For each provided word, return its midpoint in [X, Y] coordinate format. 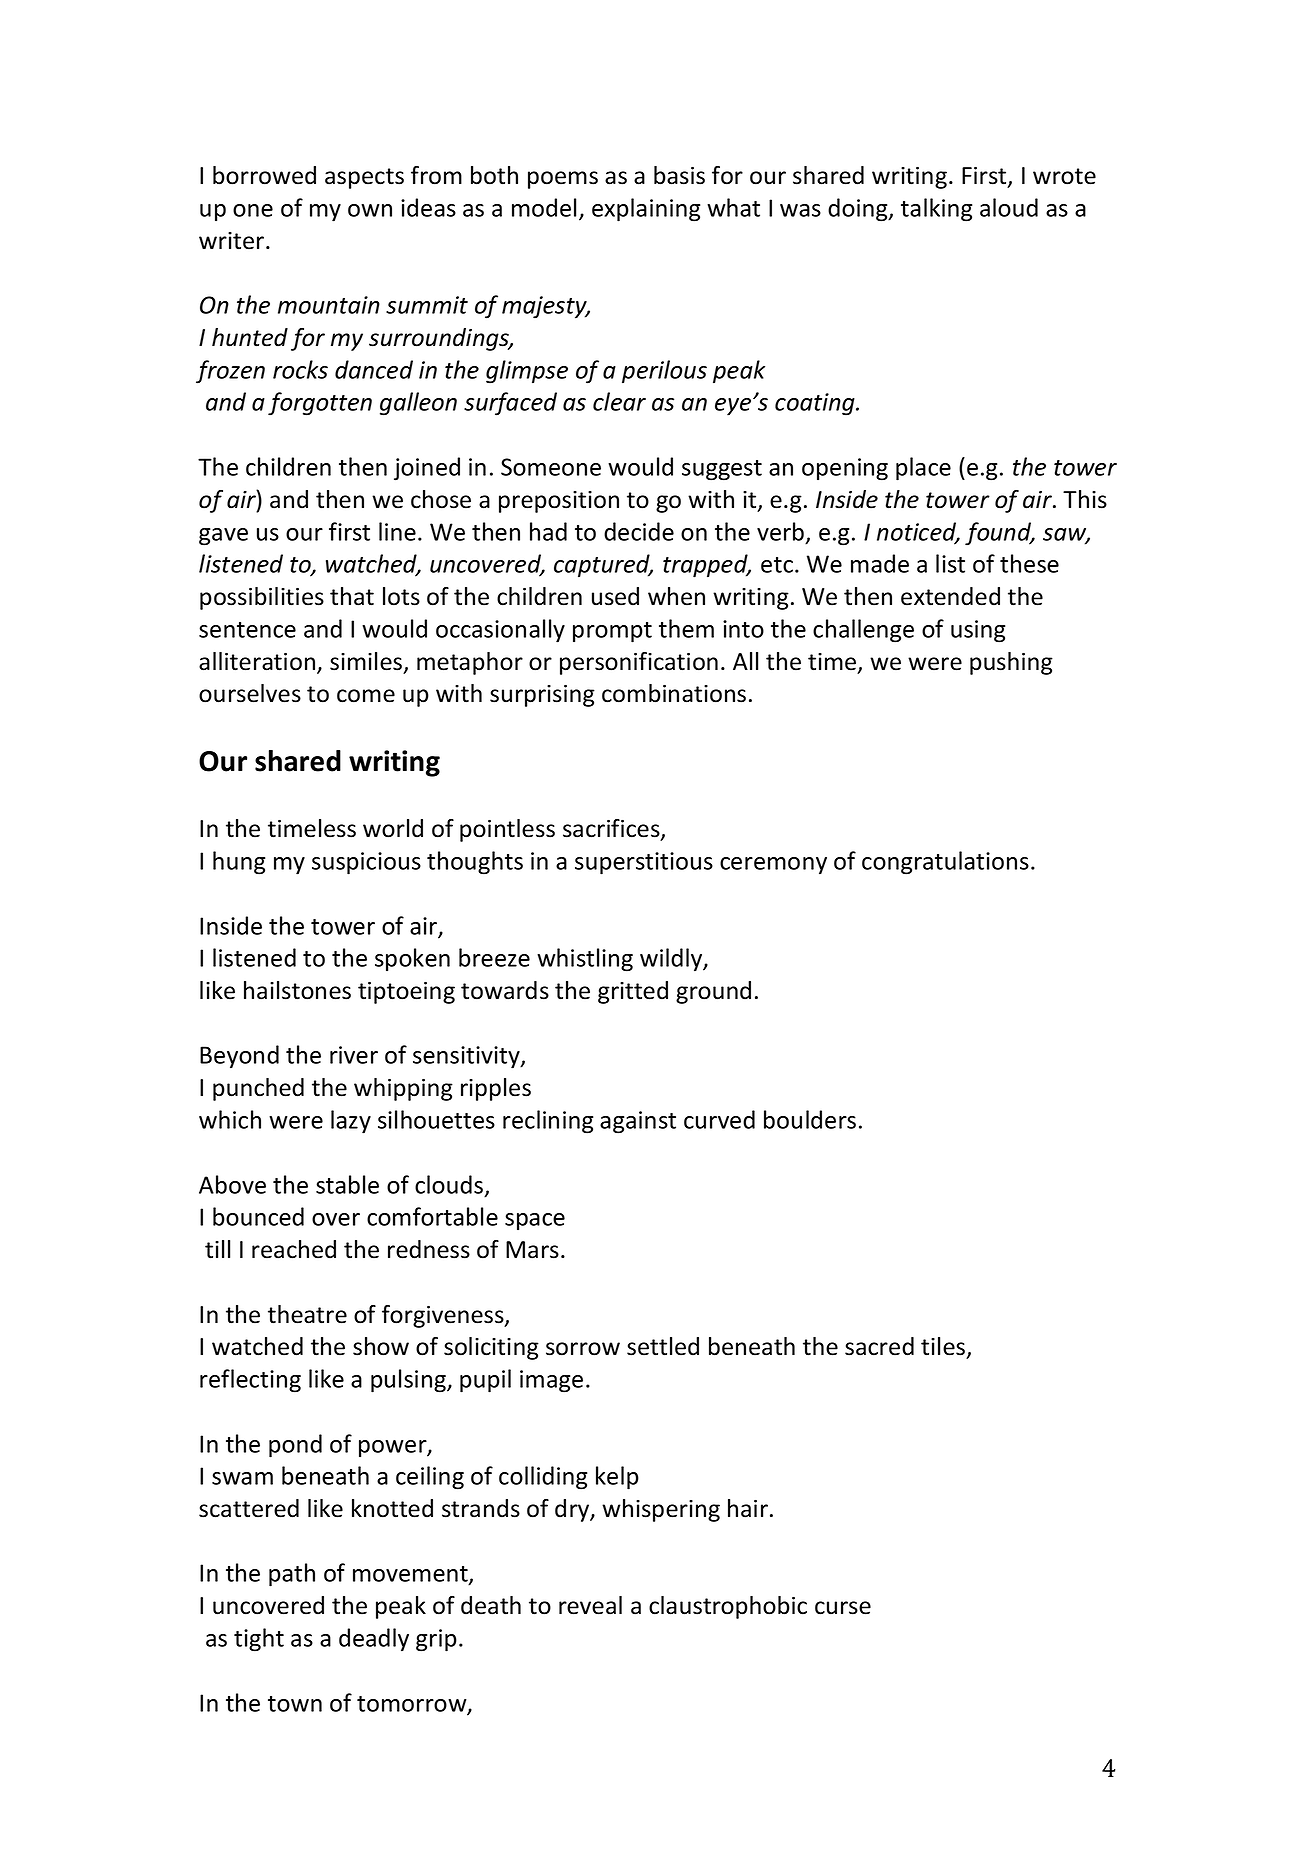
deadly [374, 1640]
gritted [633, 992]
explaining [646, 210]
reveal [590, 1605]
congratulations [945, 863]
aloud [1009, 207]
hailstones [297, 990]
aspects [364, 178]
